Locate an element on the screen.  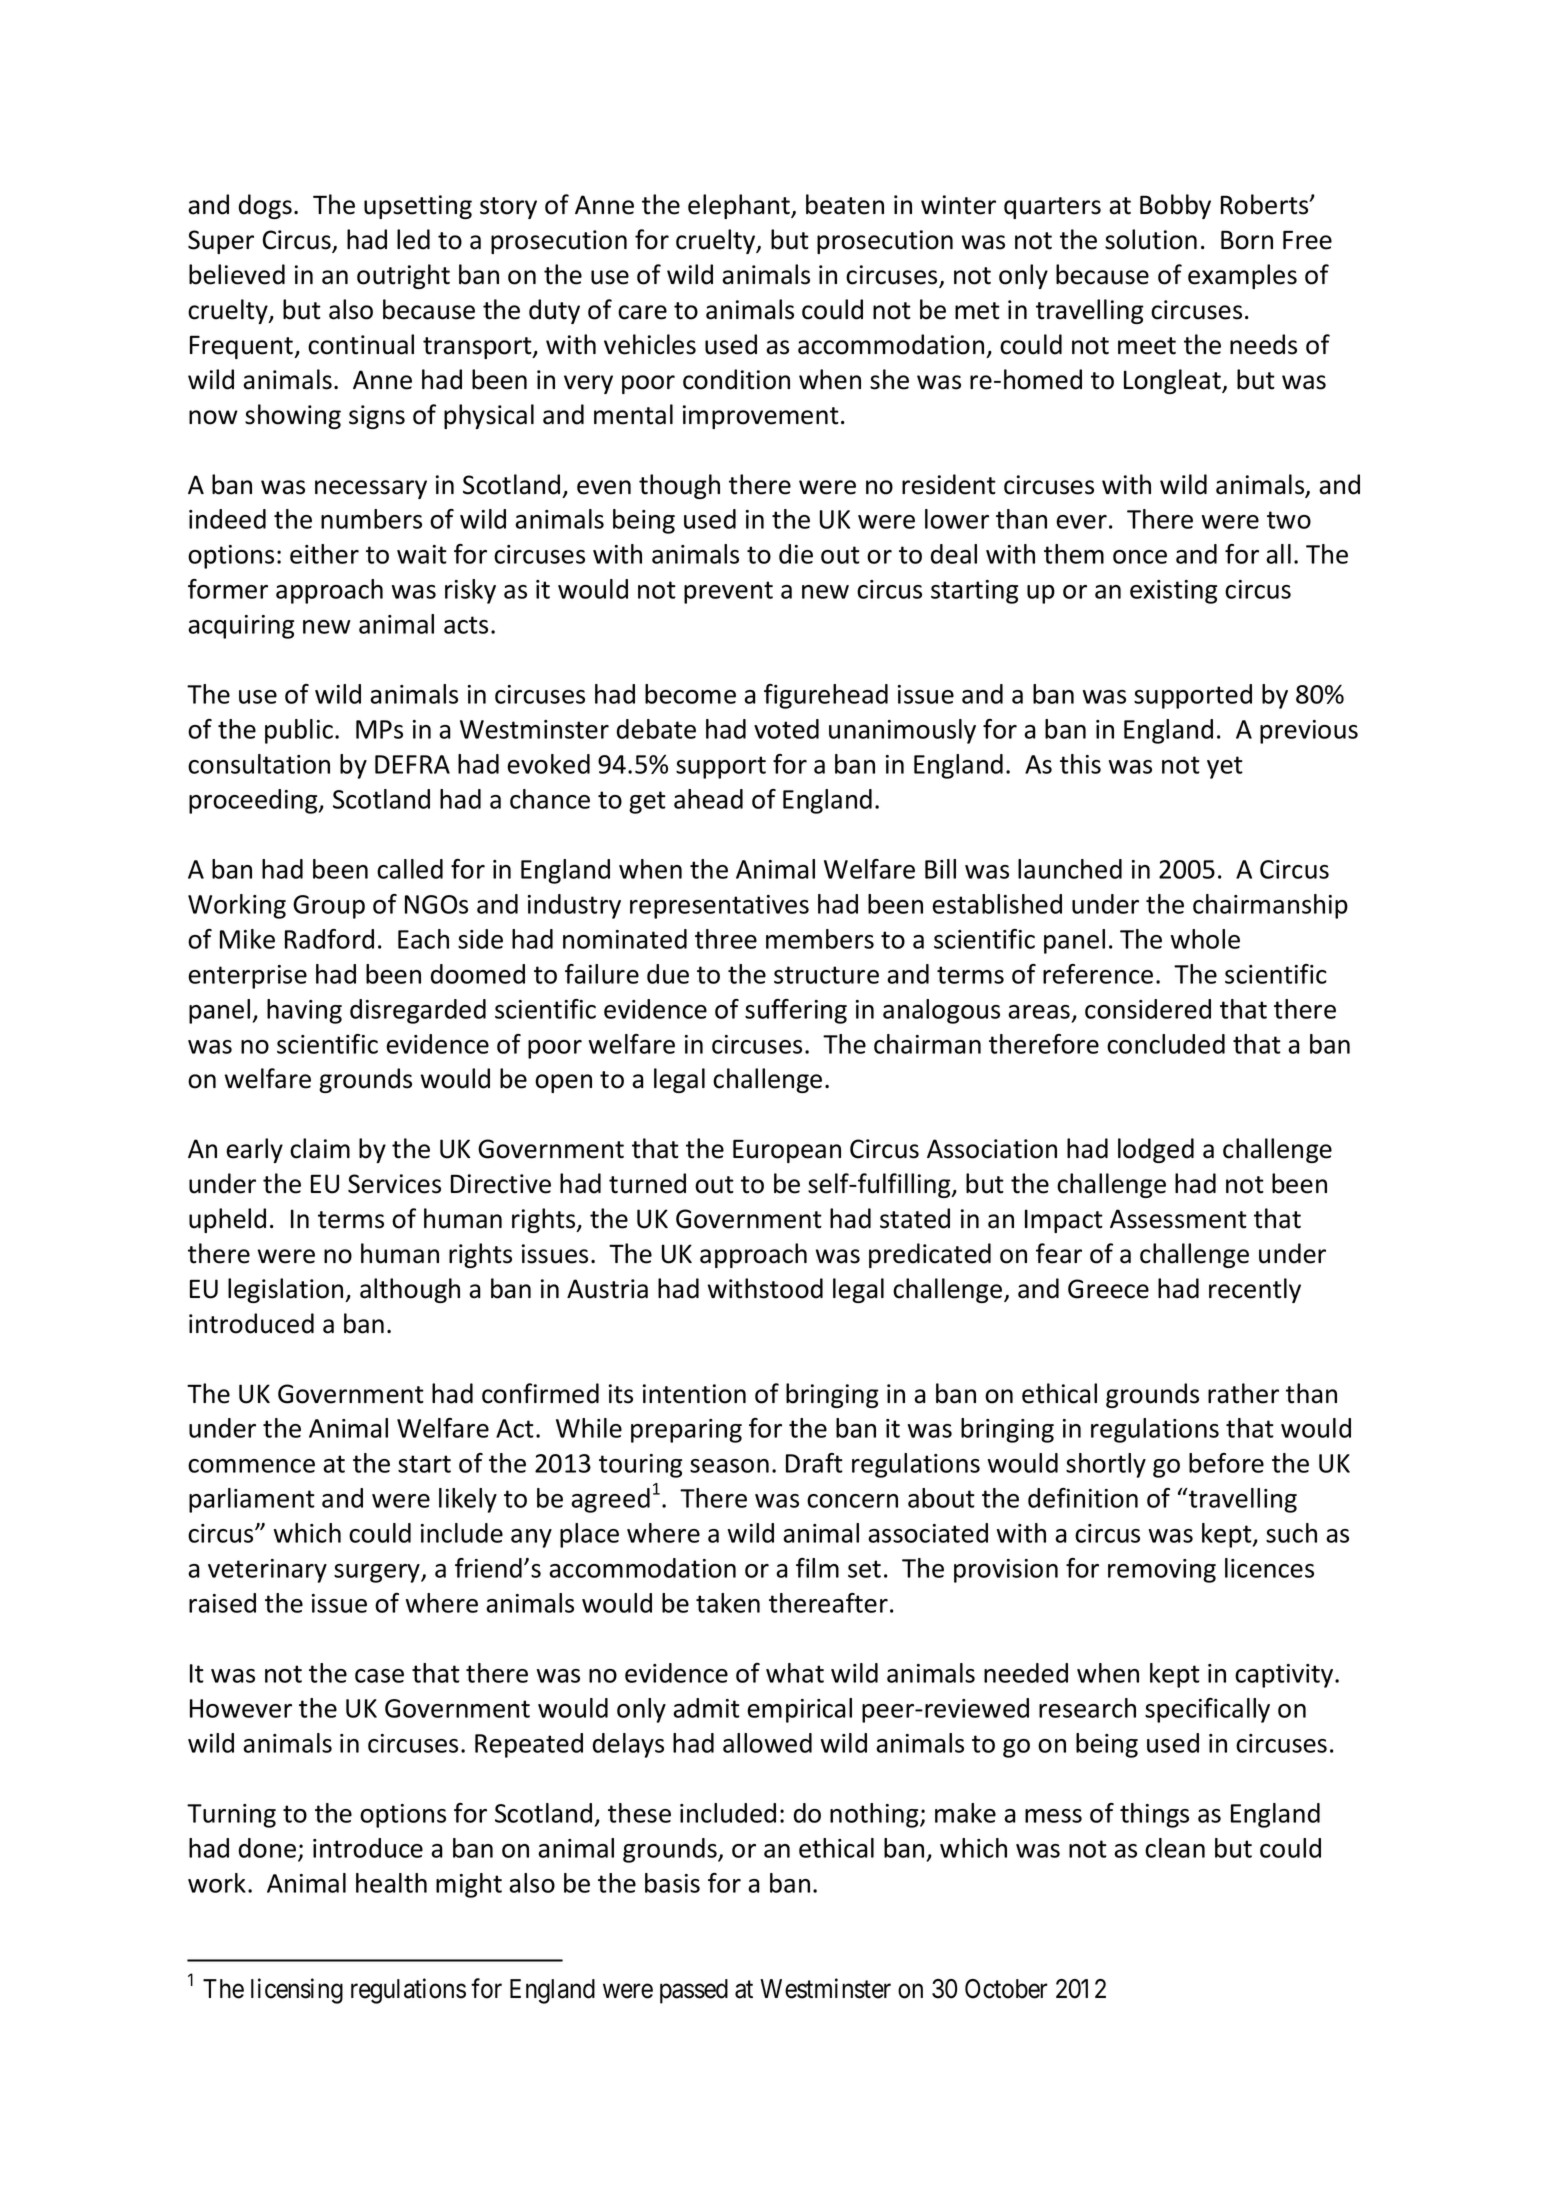
concluded is located at coordinates (1166, 1044).
